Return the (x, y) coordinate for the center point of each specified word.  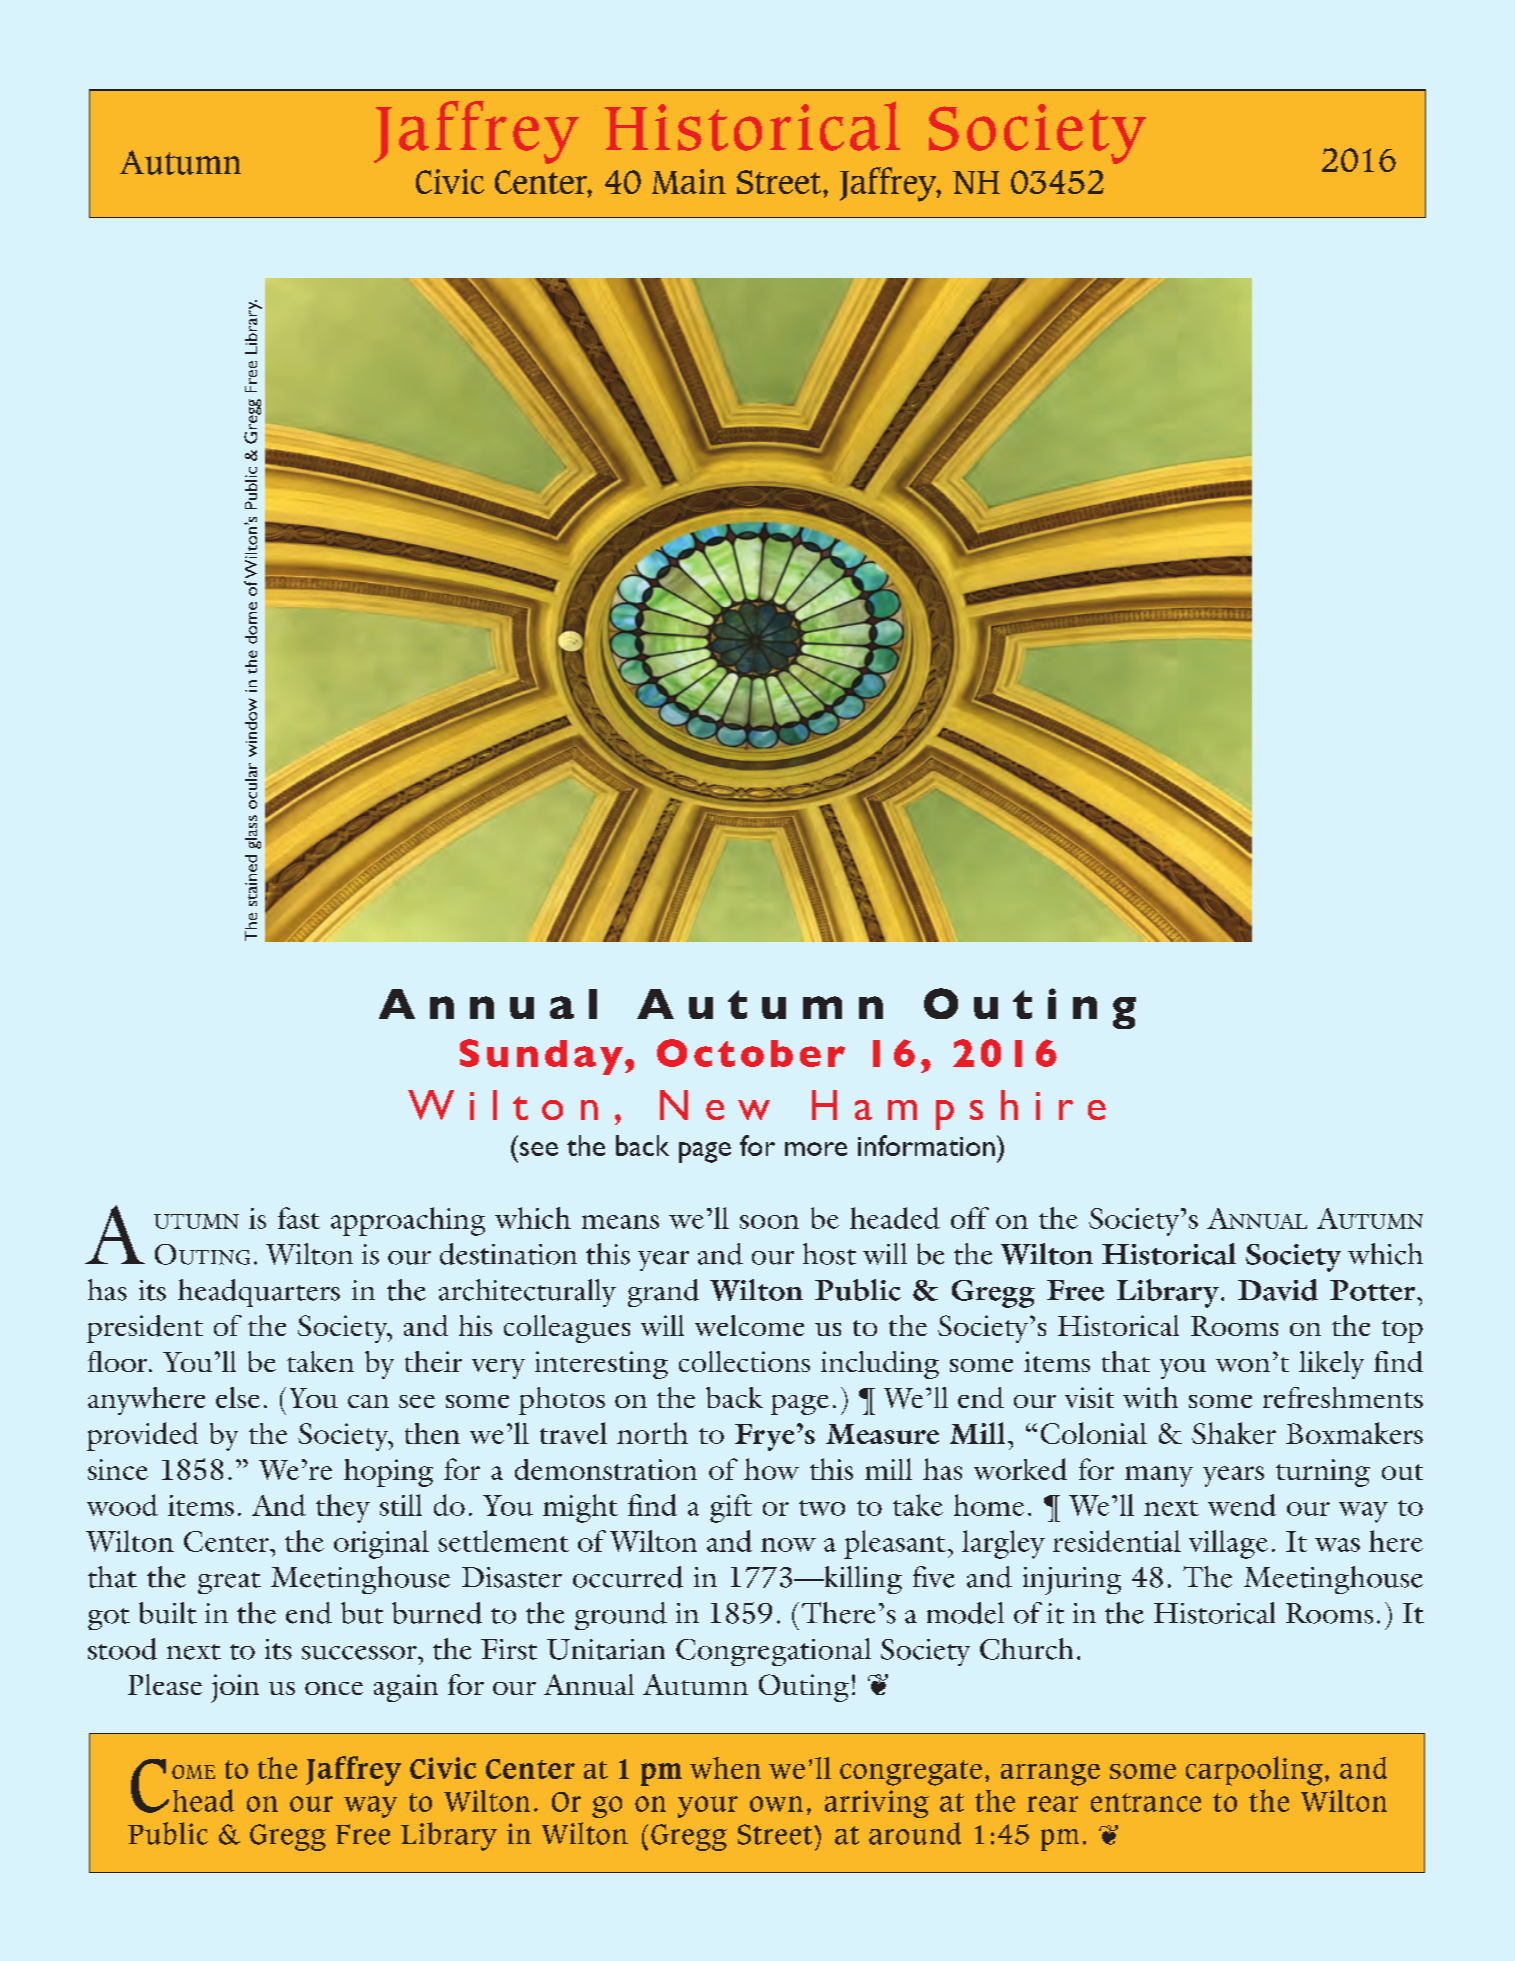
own (776, 1804)
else (238, 1397)
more (816, 1149)
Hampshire (959, 1110)
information (926, 1145)
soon (769, 1222)
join (235, 1688)
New (715, 1105)
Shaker (1234, 1433)
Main (689, 181)
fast (299, 1218)
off (970, 1218)
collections (744, 1361)
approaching (408, 1221)
